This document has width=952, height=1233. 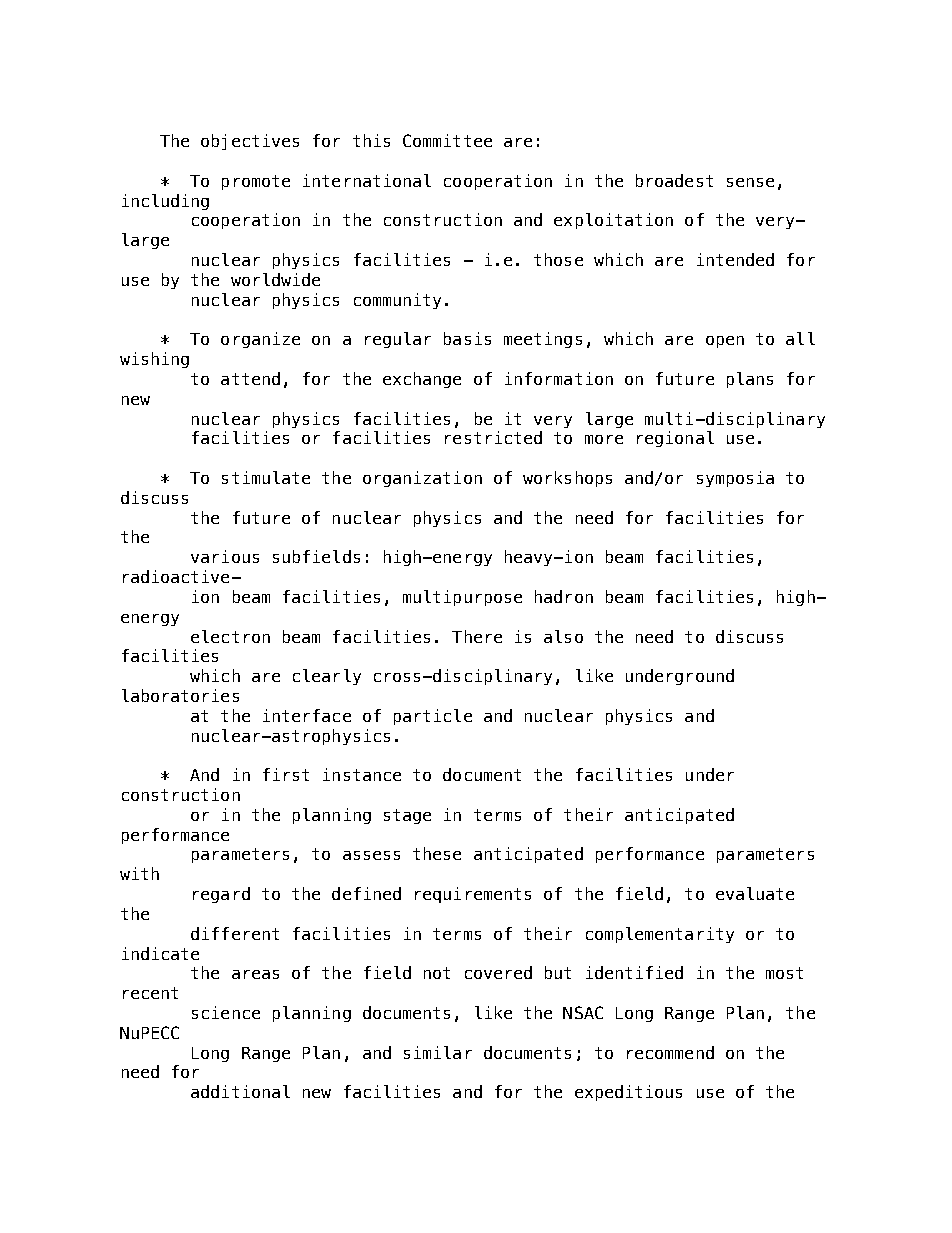 I want to click on restricted, so click(x=493, y=437).
